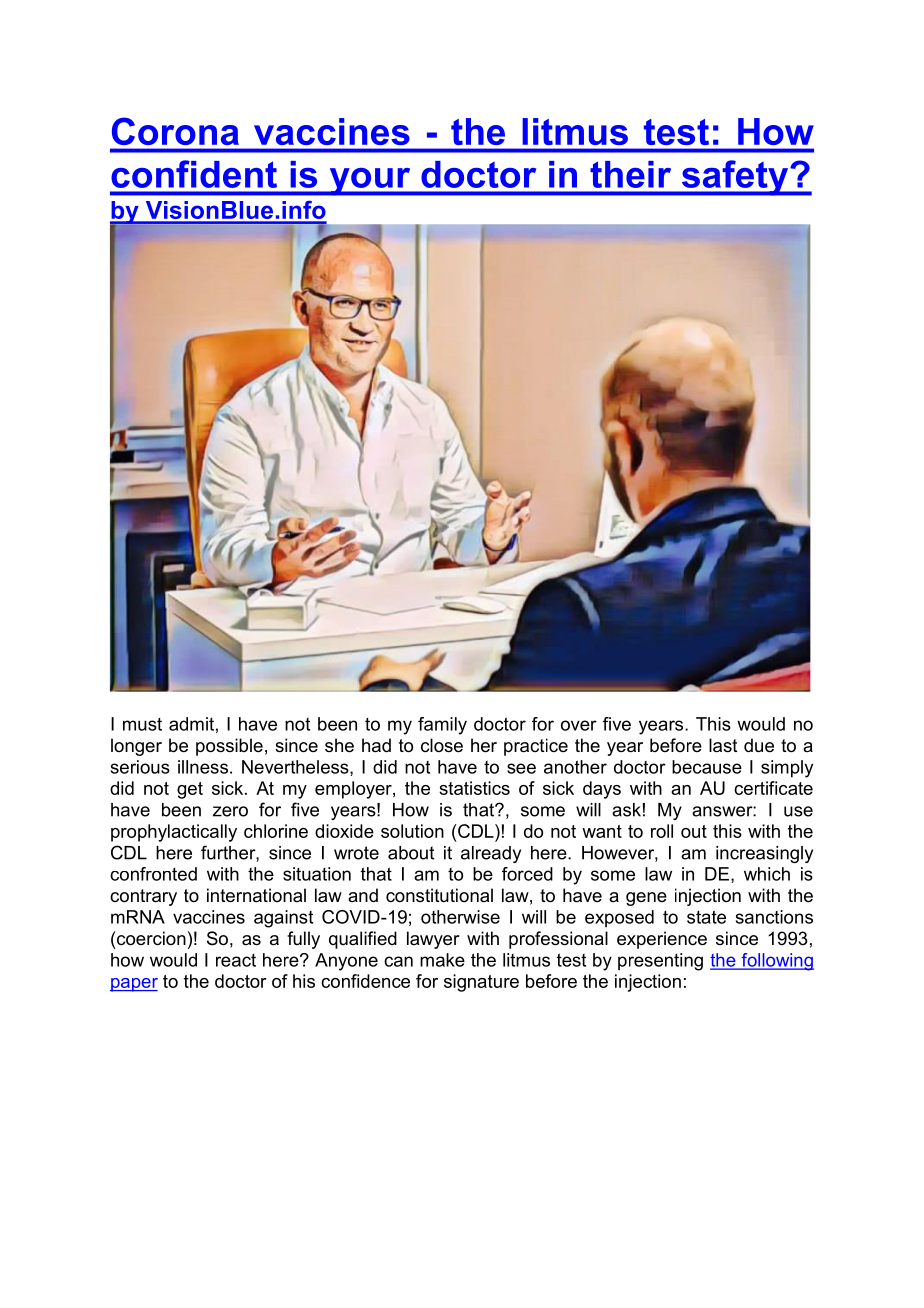 Image resolution: width=924 pixels, height=1308 pixels. I want to click on family, so click(442, 726).
